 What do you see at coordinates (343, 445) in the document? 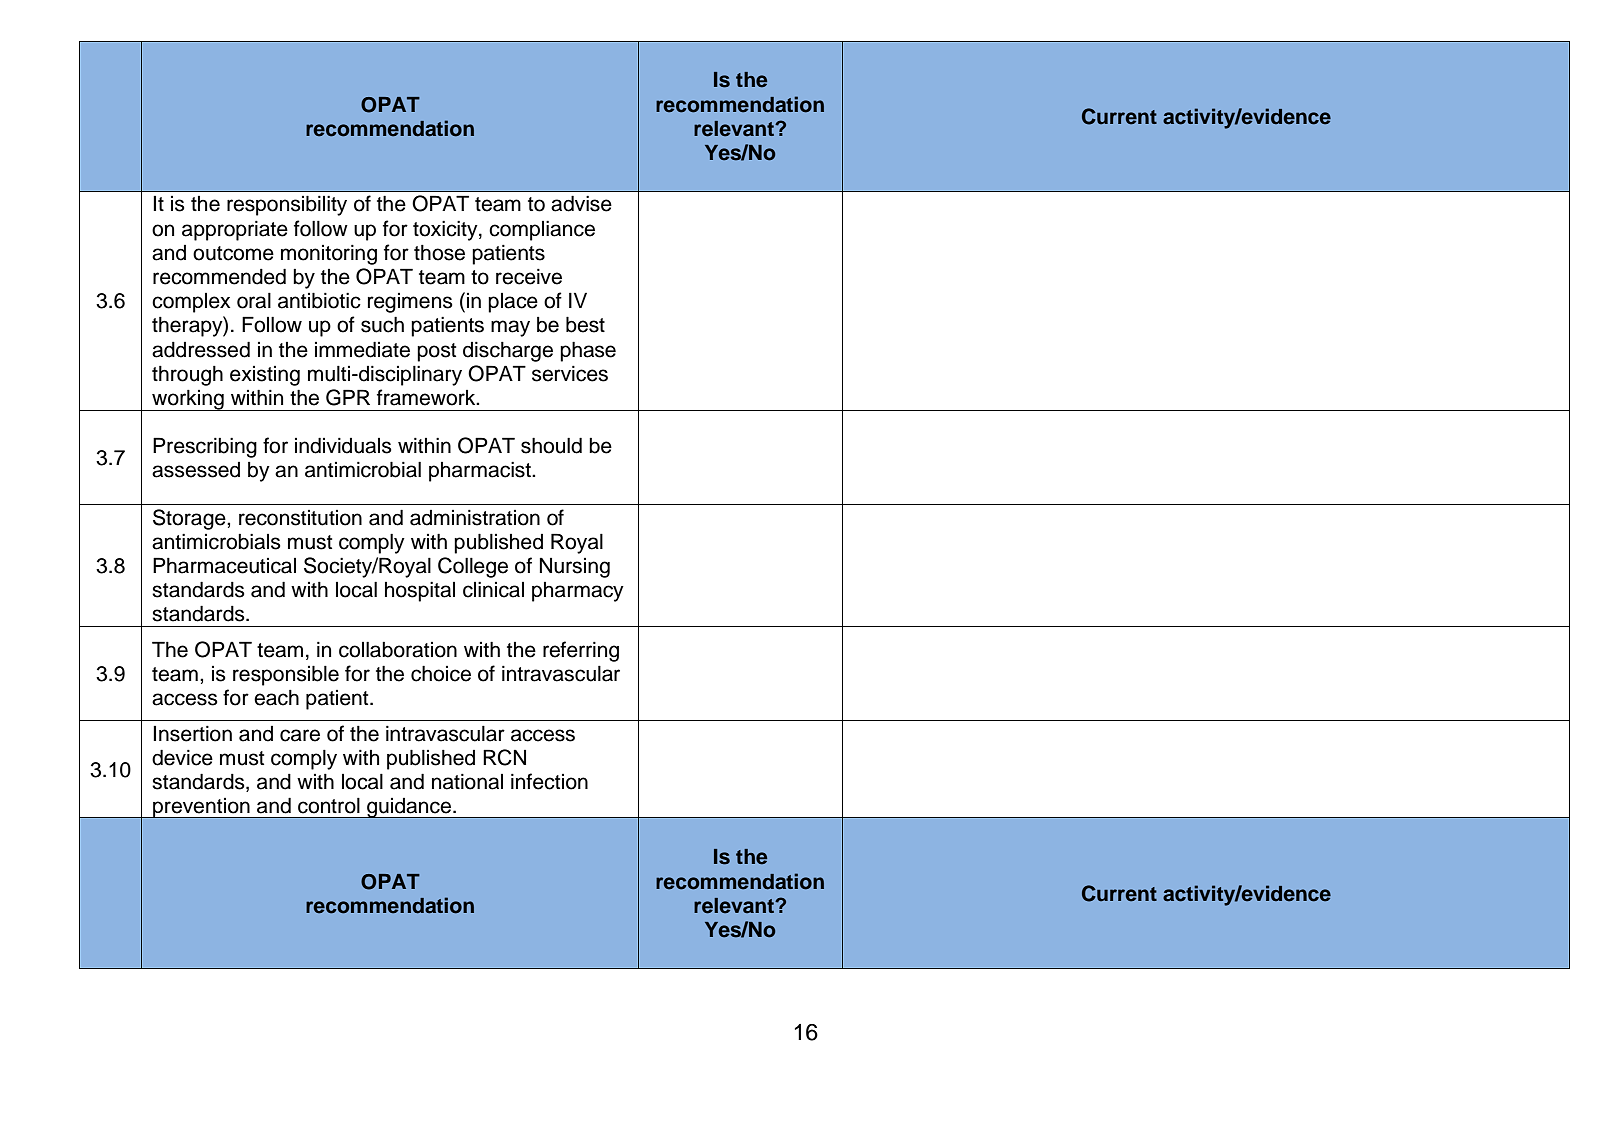
I see `individuals` at bounding box center [343, 445].
